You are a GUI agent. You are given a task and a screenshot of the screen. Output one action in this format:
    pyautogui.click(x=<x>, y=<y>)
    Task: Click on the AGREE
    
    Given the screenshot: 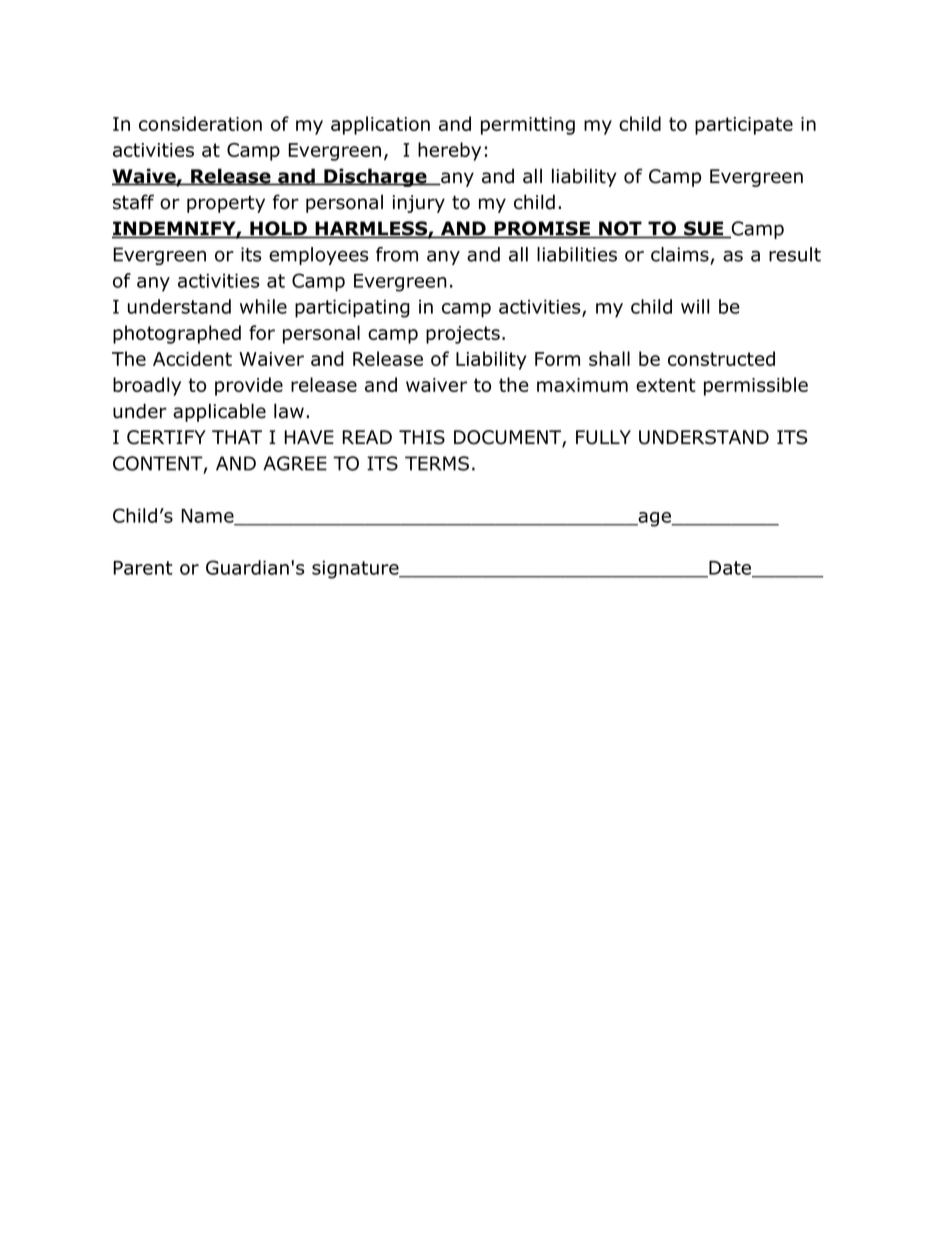 What is the action you would take?
    pyautogui.click(x=295, y=463)
